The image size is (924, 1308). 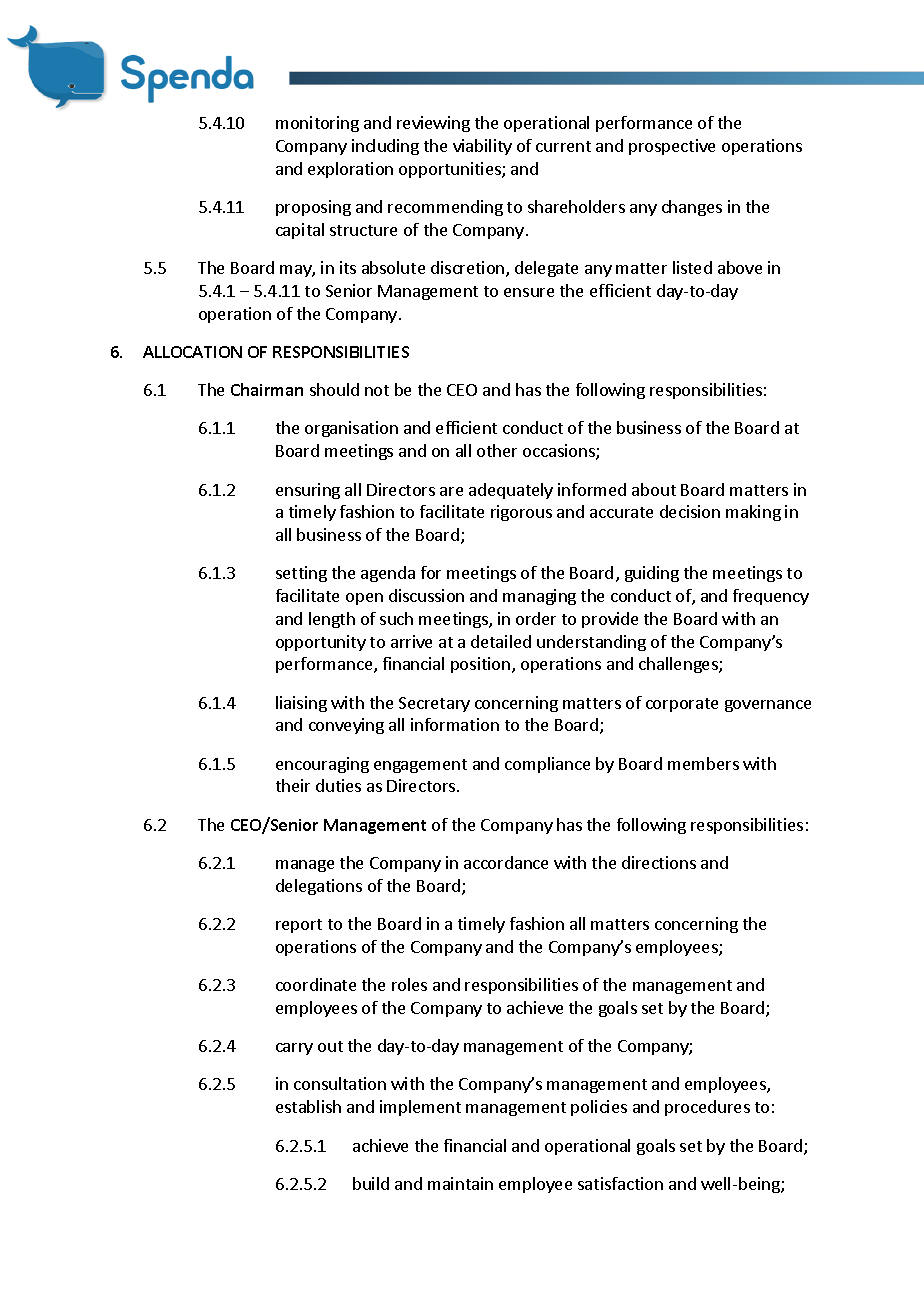 I want to click on about, so click(x=654, y=489).
